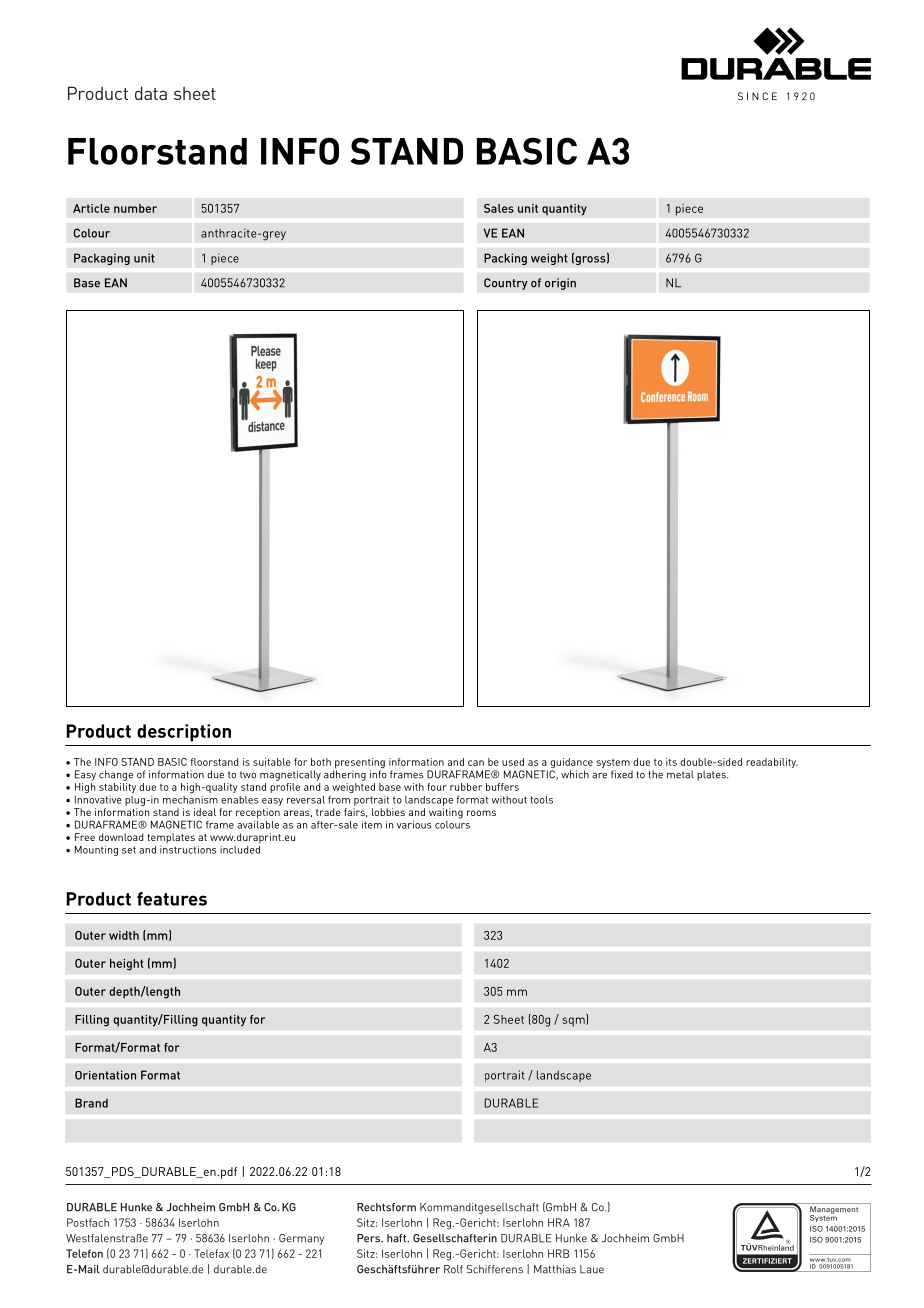 Image resolution: width=924 pixels, height=1308 pixels. What do you see at coordinates (102, 259) in the screenshot?
I see `Packaging` at bounding box center [102, 259].
